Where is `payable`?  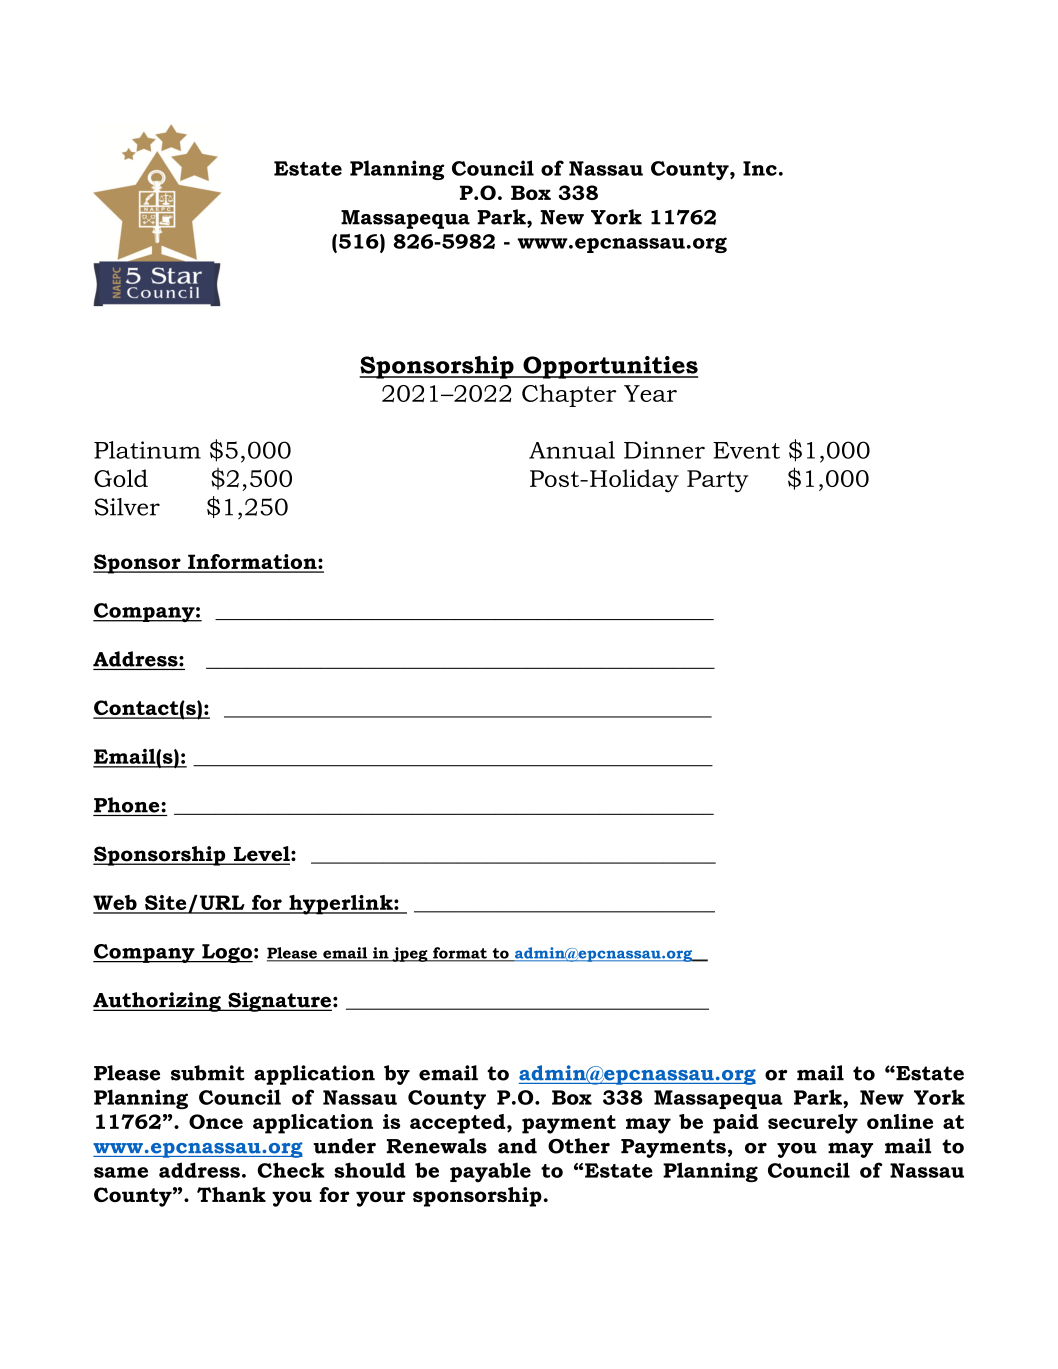 payable is located at coordinates (490, 1172).
